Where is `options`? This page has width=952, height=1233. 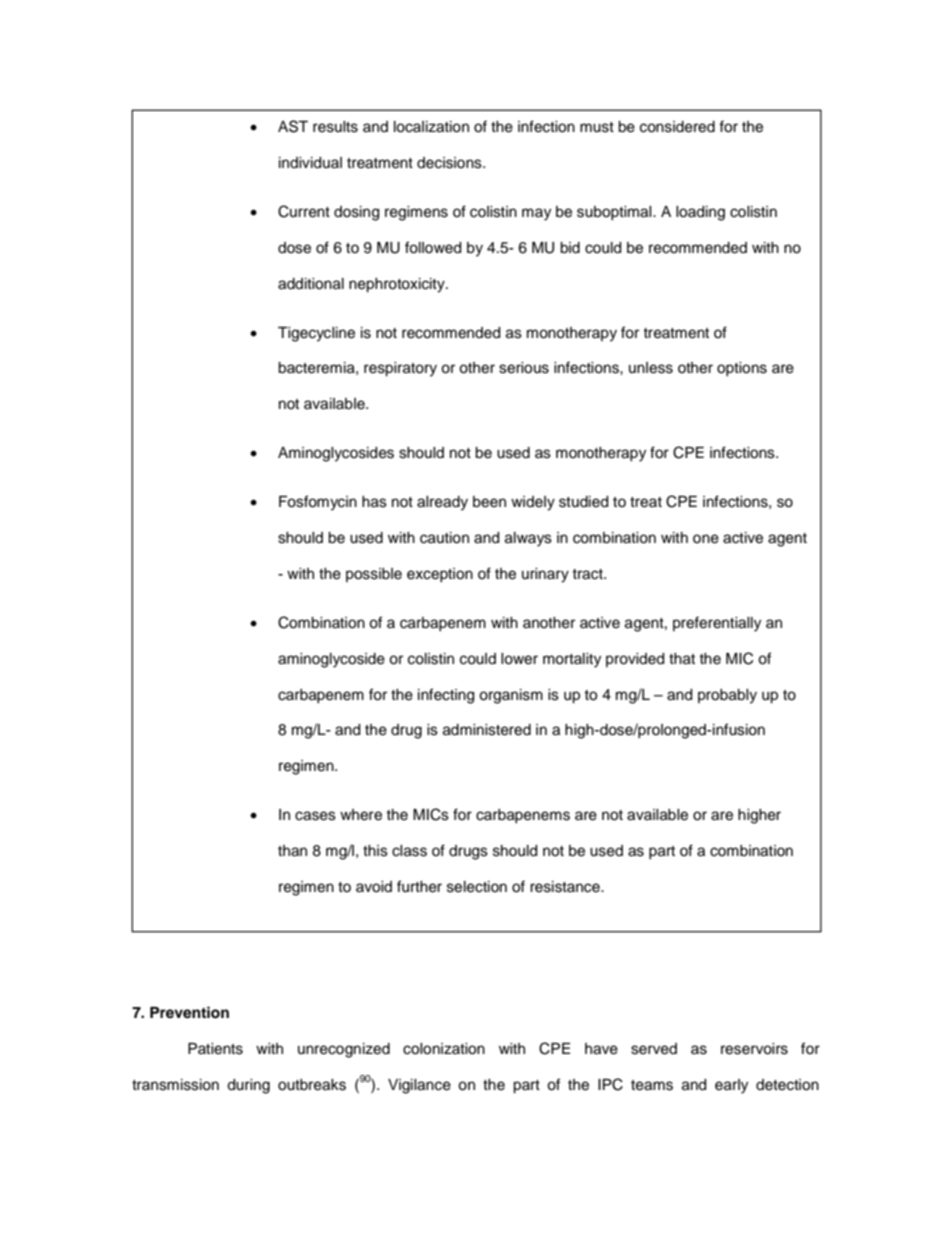 options is located at coordinates (742, 369).
